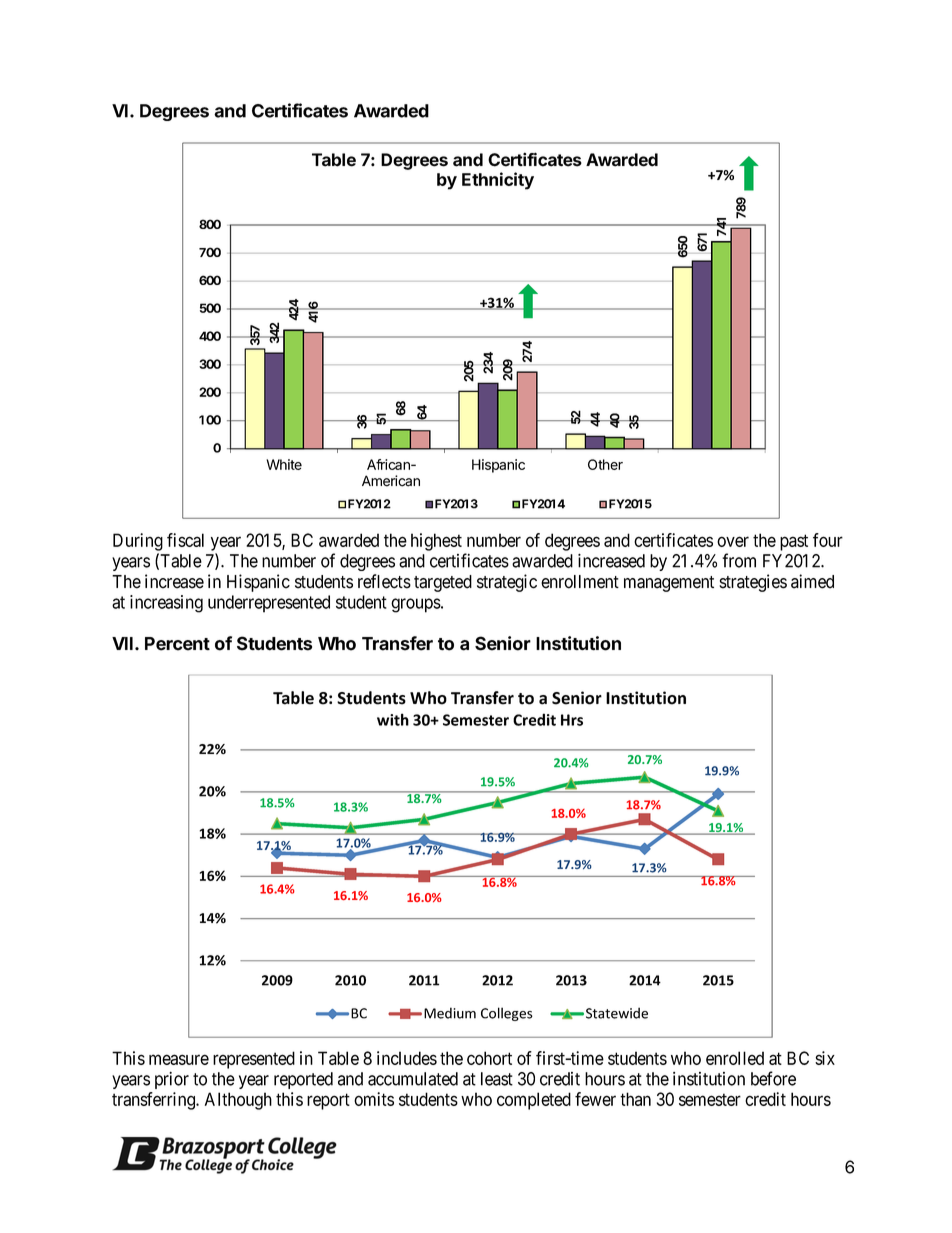 This image has height=1233, width=952. Describe the element at coordinates (735, 1058) in the image. I see `enrolled` at that location.
